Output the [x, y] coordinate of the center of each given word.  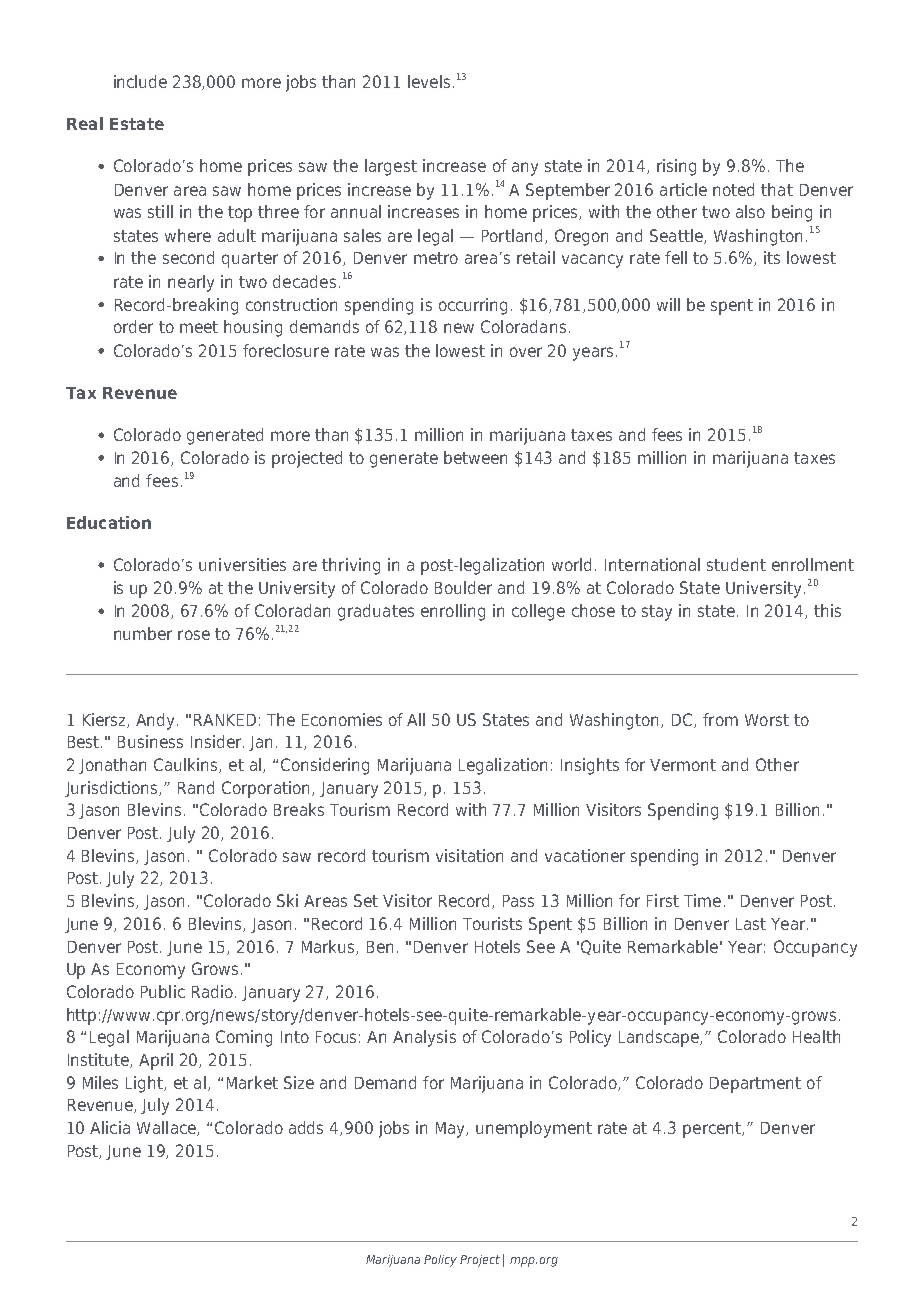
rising [676, 167]
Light [145, 1084]
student [736, 564]
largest [391, 167]
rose [194, 635]
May [452, 1130]
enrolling [453, 612]
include [140, 81]
